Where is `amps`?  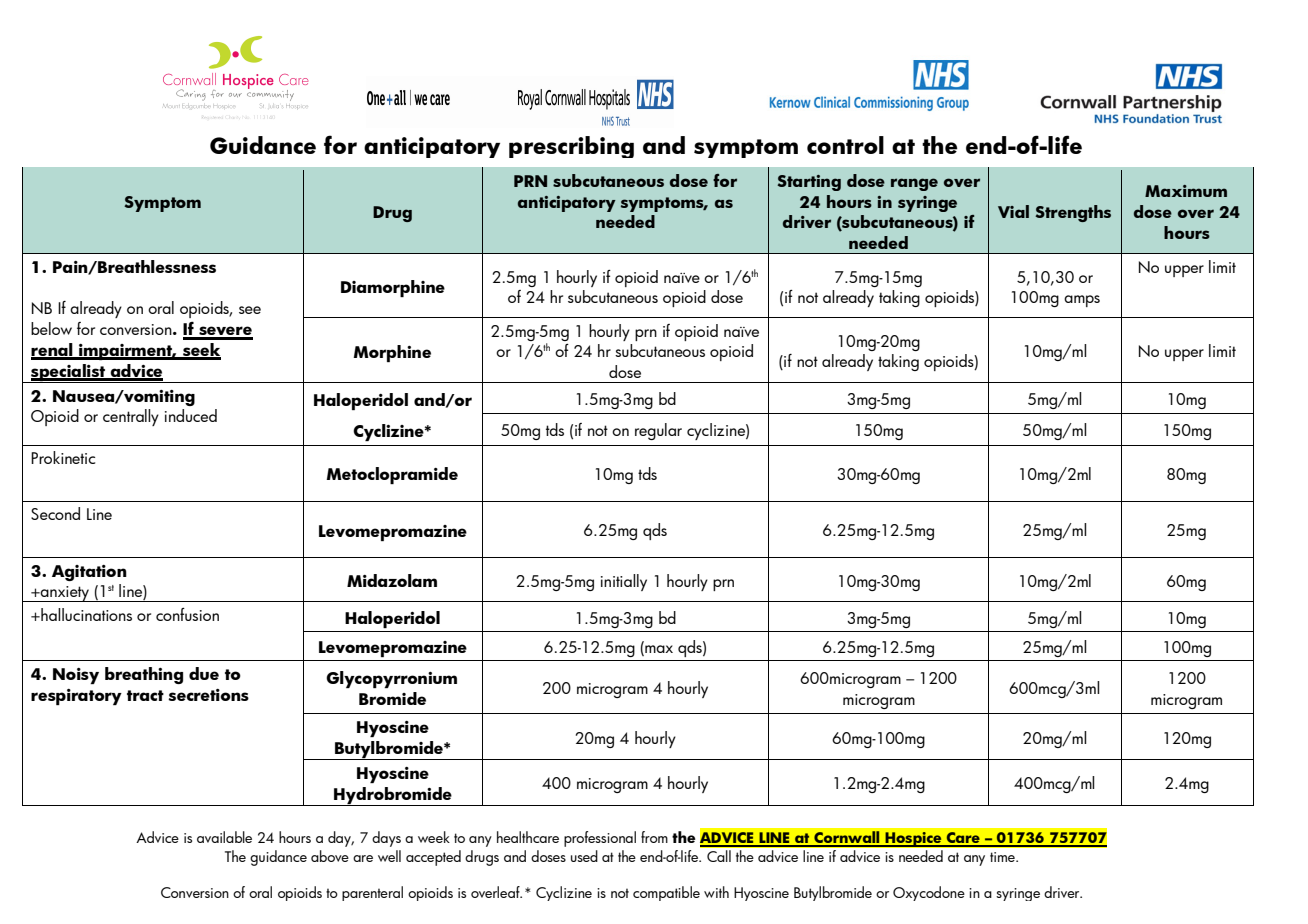
amps is located at coordinates (1082, 301).
